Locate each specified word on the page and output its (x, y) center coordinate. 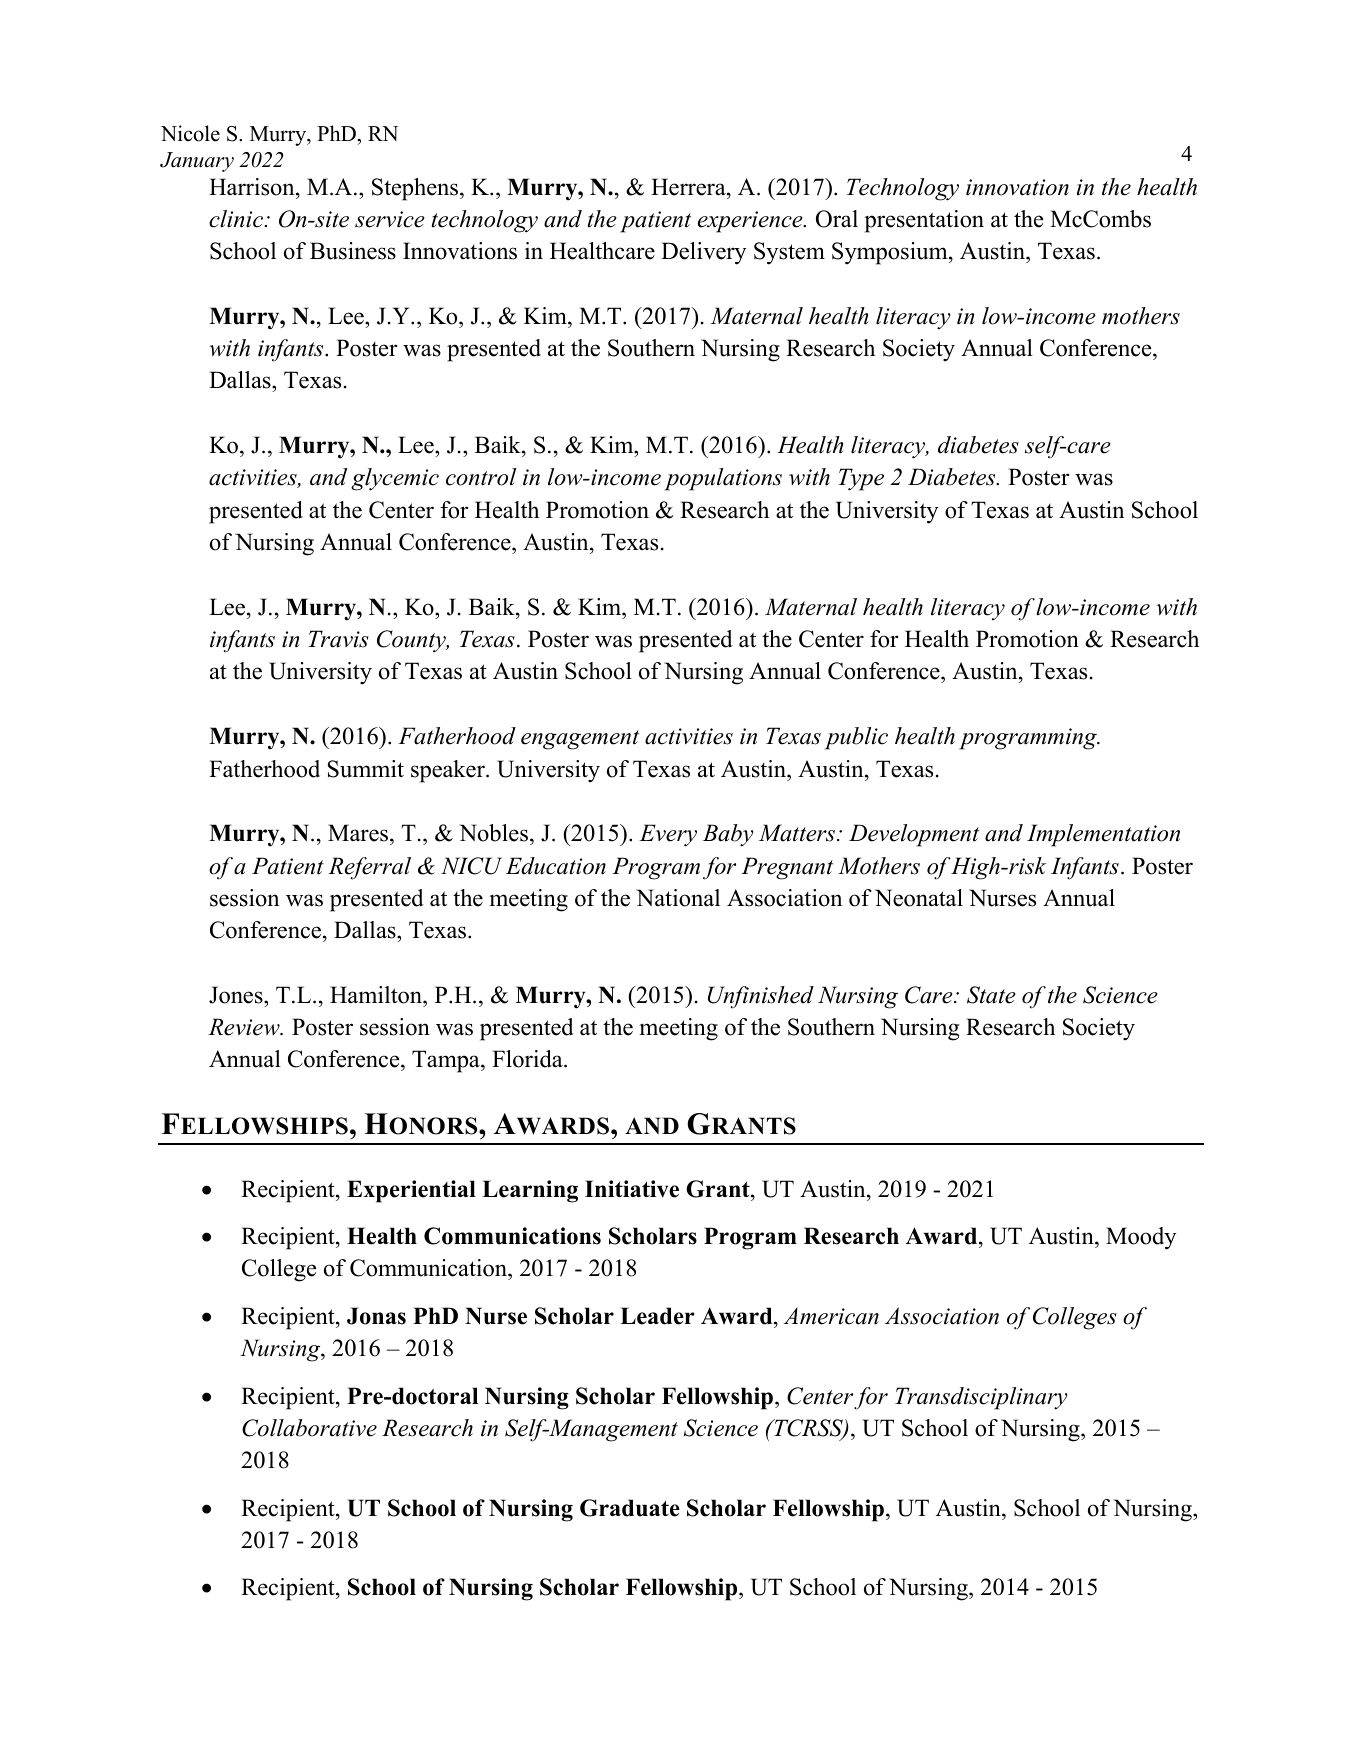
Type (861, 479)
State (991, 995)
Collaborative (309, 1428)
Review (245, 1027)
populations (723, 479)
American (831, 1316)
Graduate (630, 1508)
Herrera (689, 187)
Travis (338, 639)
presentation (924, 221)
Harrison (253, 187)
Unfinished (761, 997)
